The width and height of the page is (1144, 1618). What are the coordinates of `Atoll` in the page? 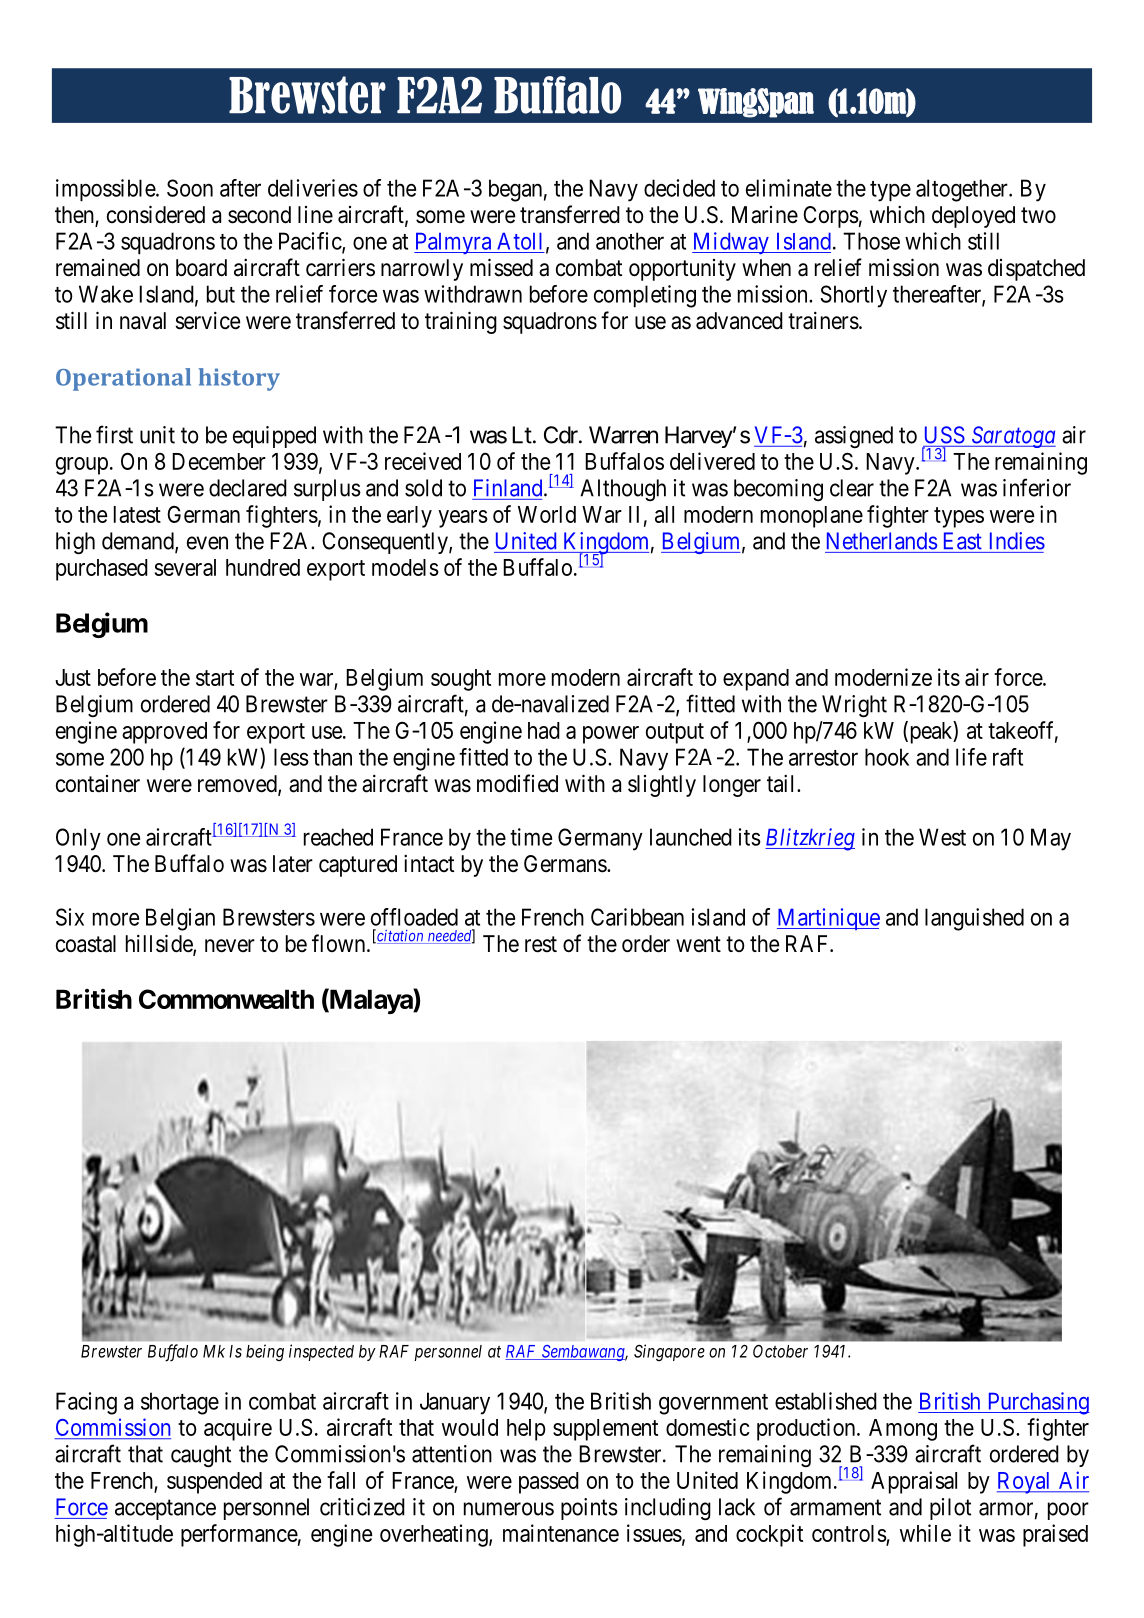 It's located at (519, 241).
